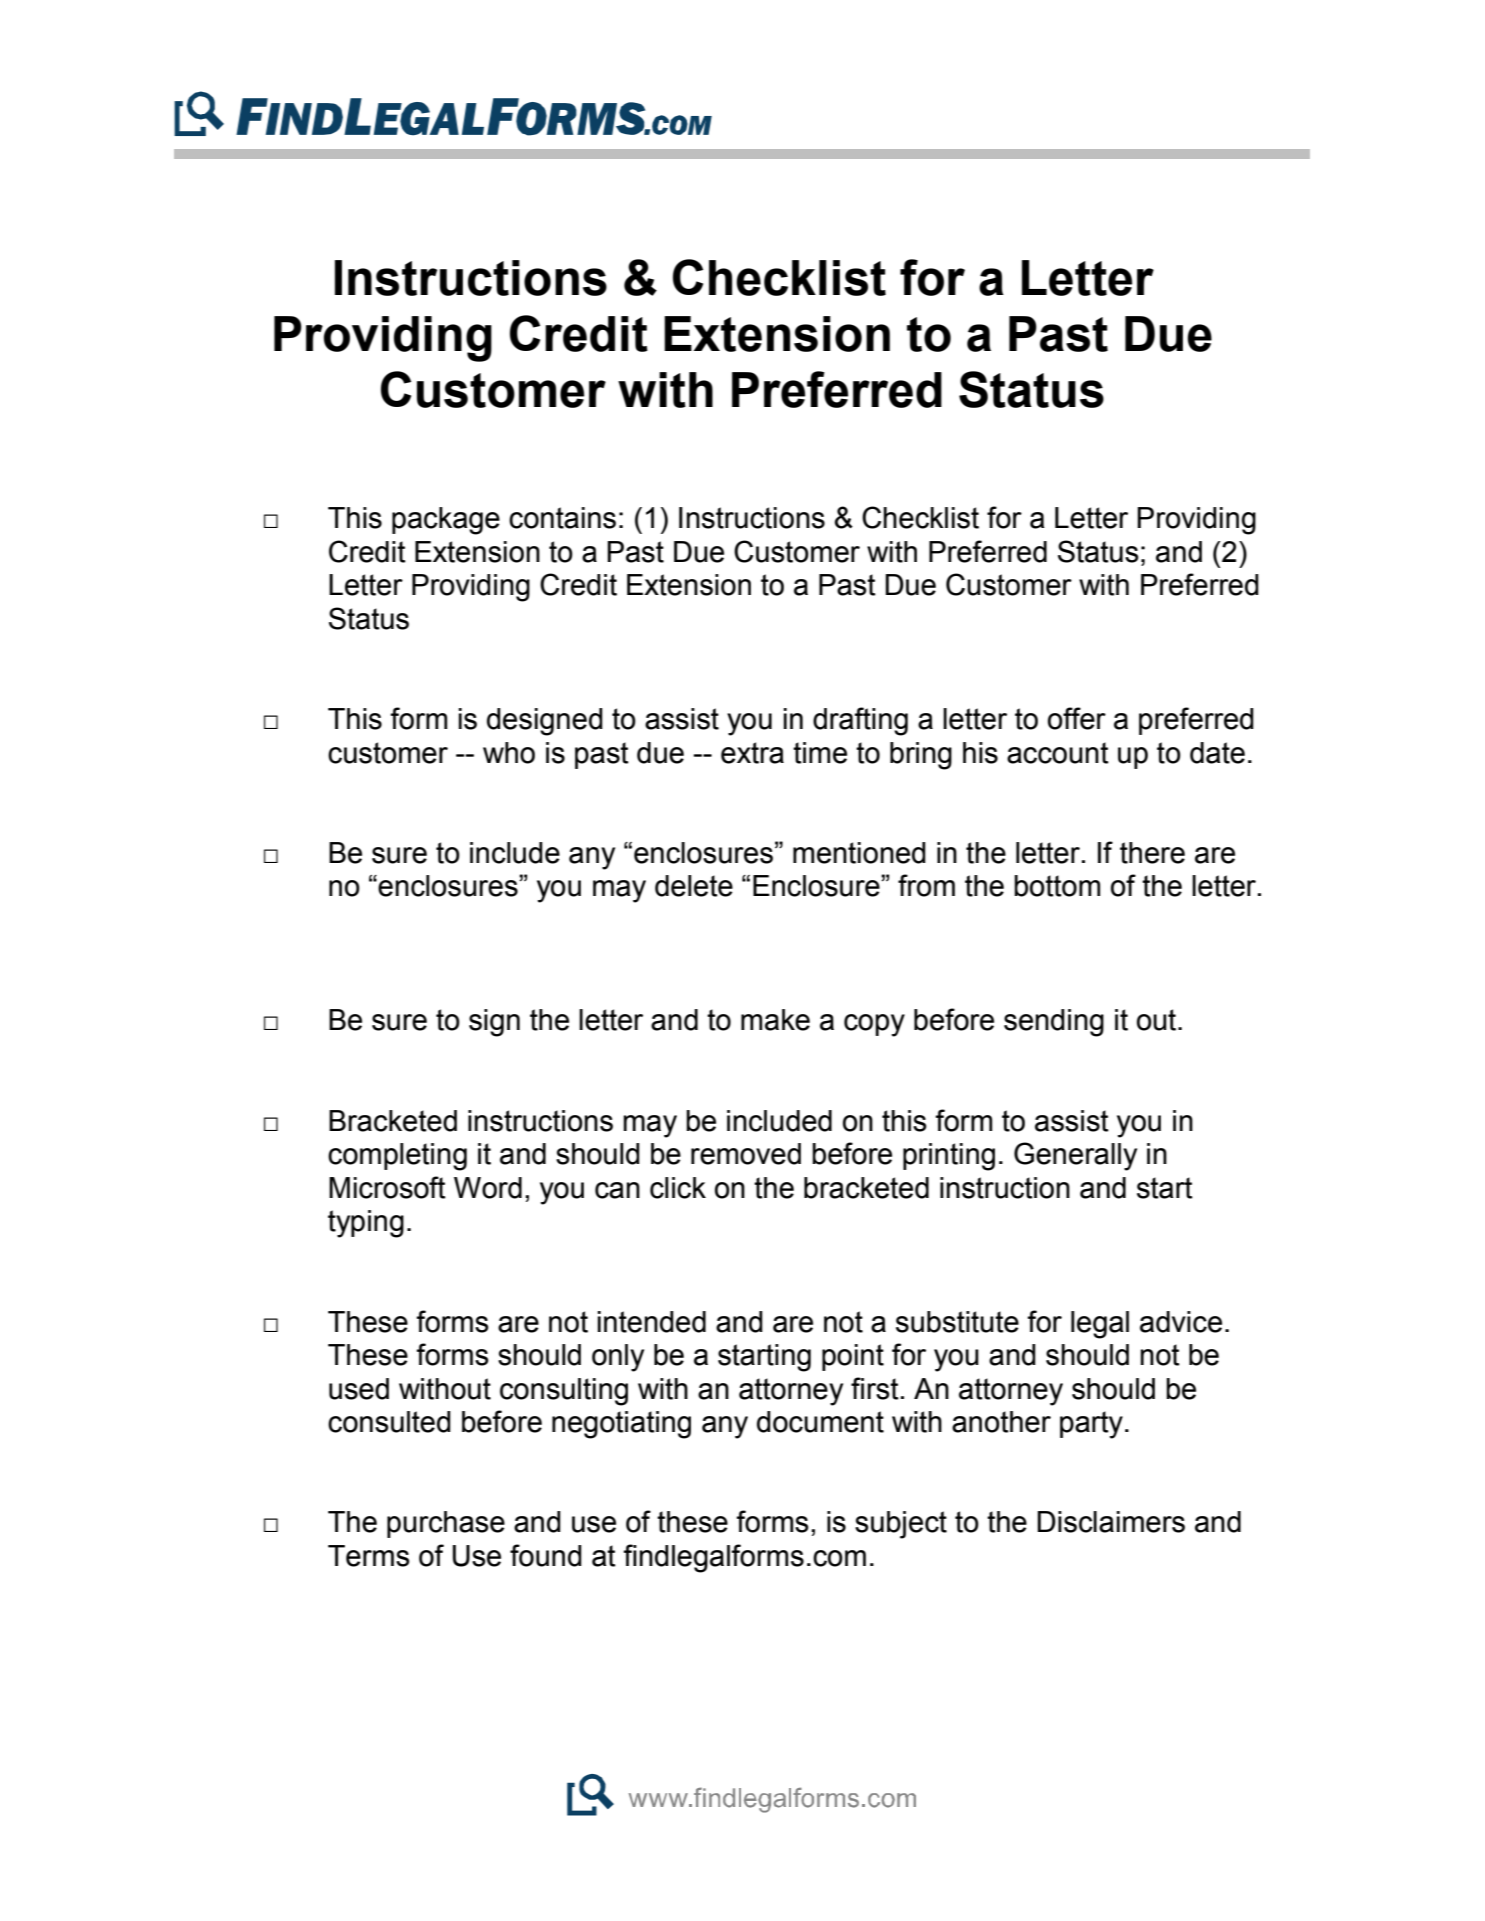  What do you see at coordinates (562, 518) in the screenshot?
I see `contains` at bounding box center [562, 518].
